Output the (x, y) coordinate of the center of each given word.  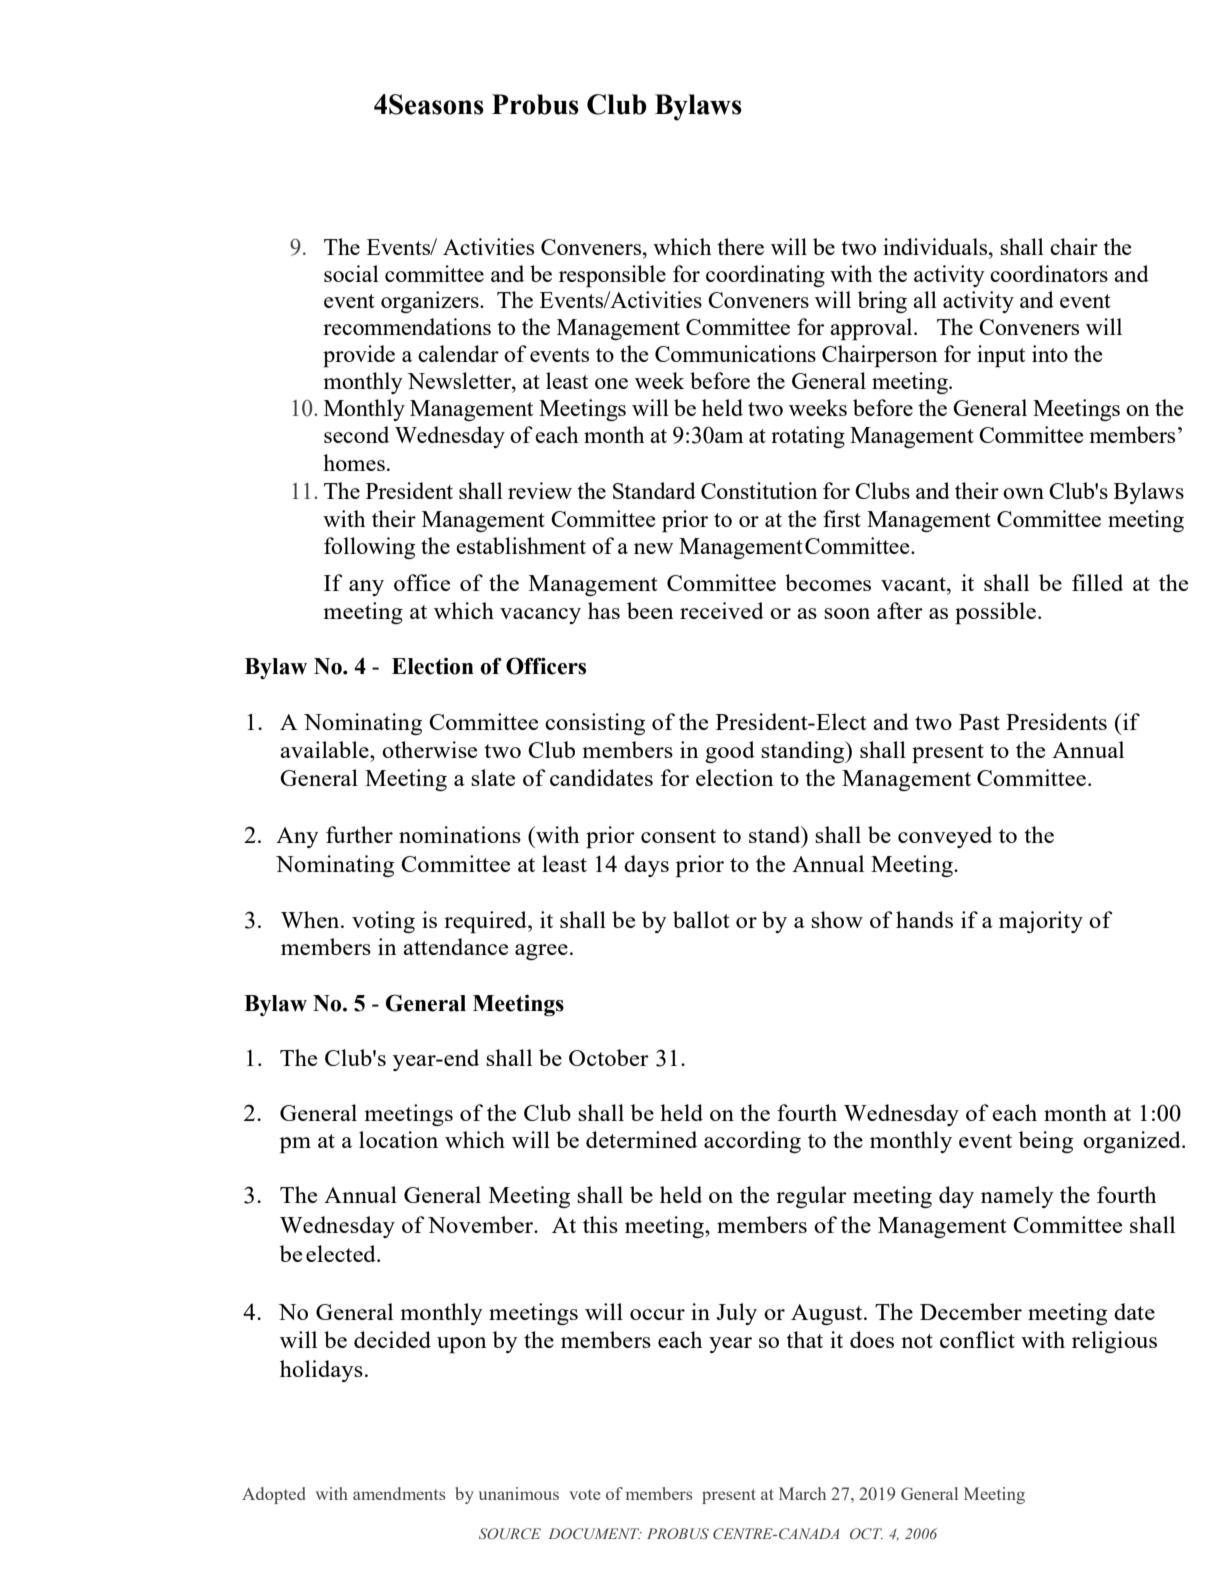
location (398, 1139)
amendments (399, 1493)
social (351, 273)
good (730, 752)
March (802, 1493)
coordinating (765, 276)
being (1046, 1142)
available (325, 749)
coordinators (1049, 273)
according (752, 1142)
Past (979, 722)
